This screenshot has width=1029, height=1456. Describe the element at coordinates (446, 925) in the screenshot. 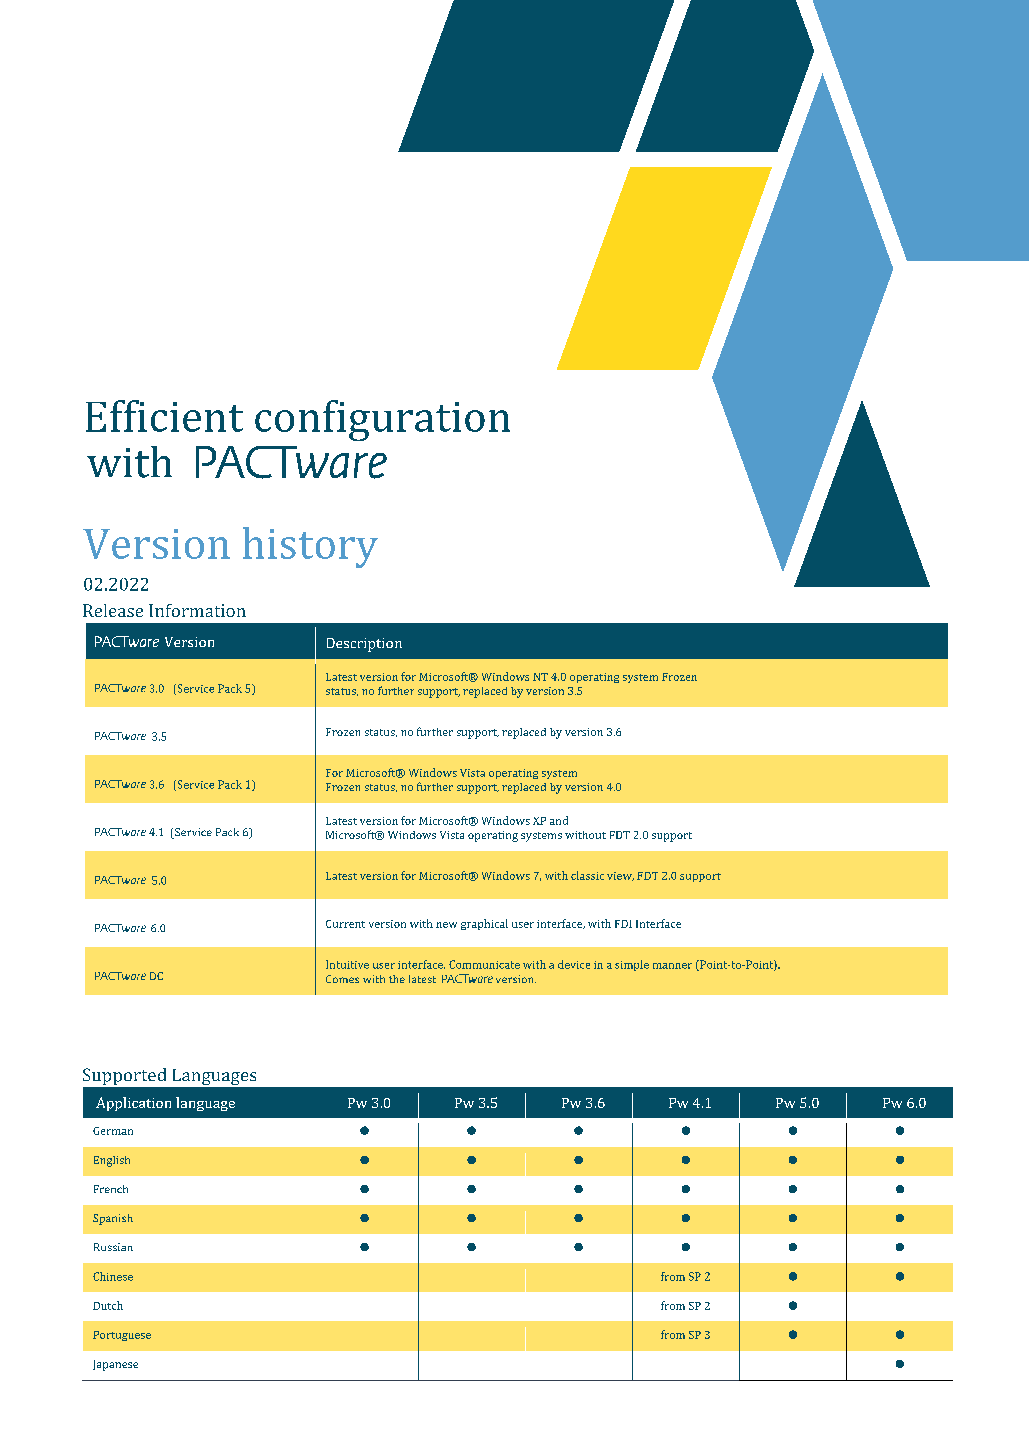

I see `new` at that location.
